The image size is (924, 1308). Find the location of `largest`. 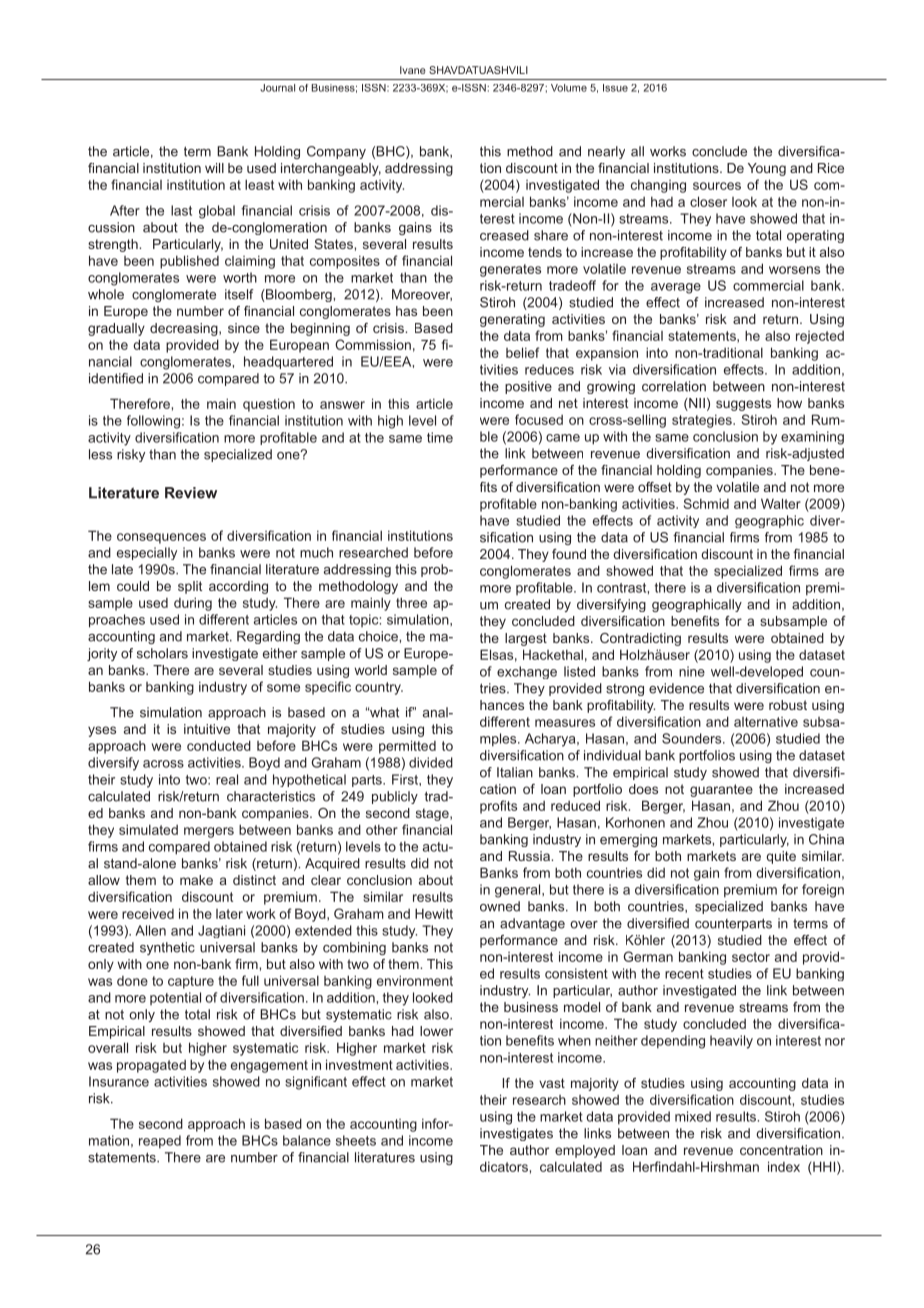

largest is located at coordinates (526, 639).
